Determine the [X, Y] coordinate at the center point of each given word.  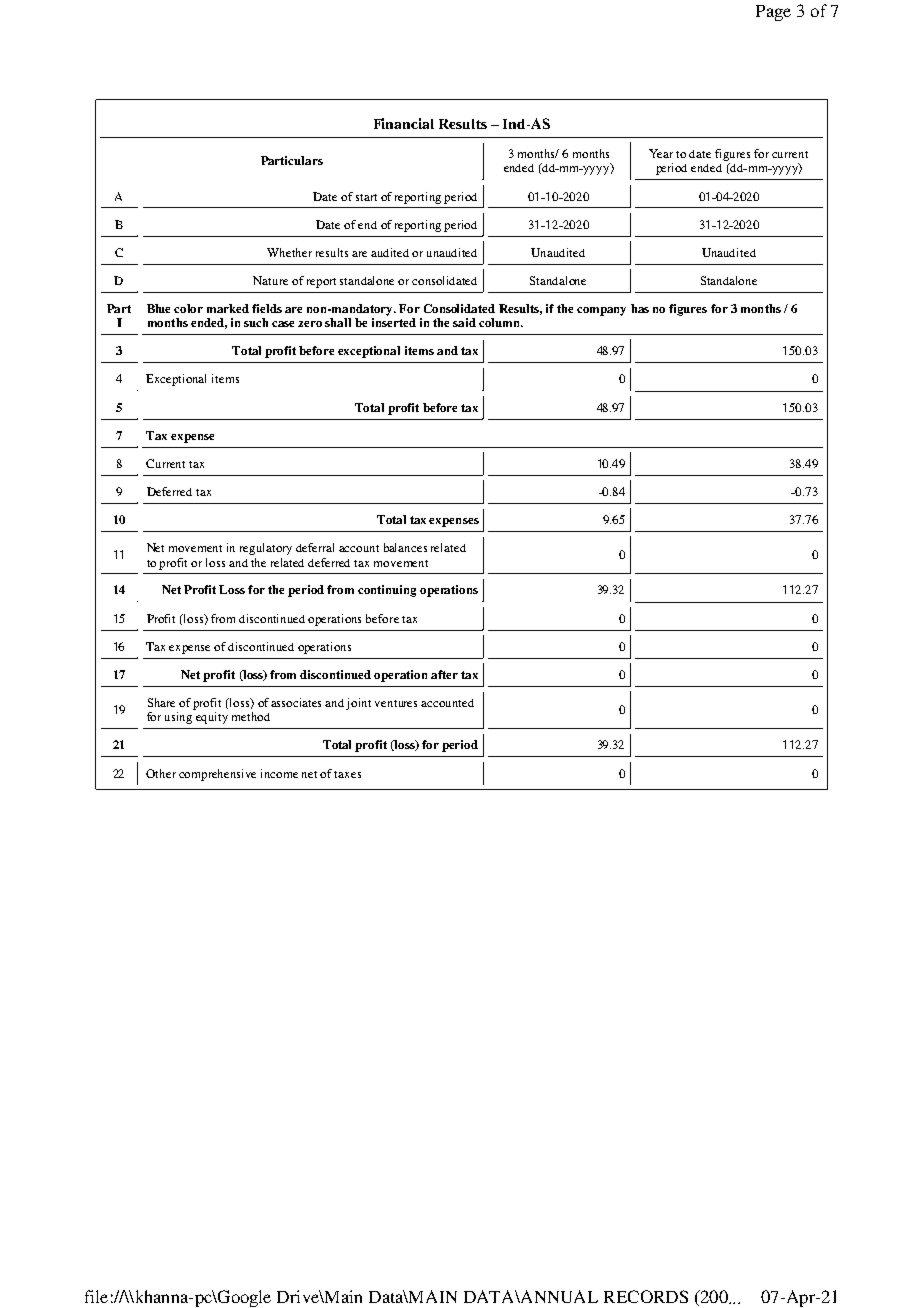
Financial [404, 123]
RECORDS [646, 1296]
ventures [396, 703]
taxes [347, 774]
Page [773, 13]
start [366, 197]
